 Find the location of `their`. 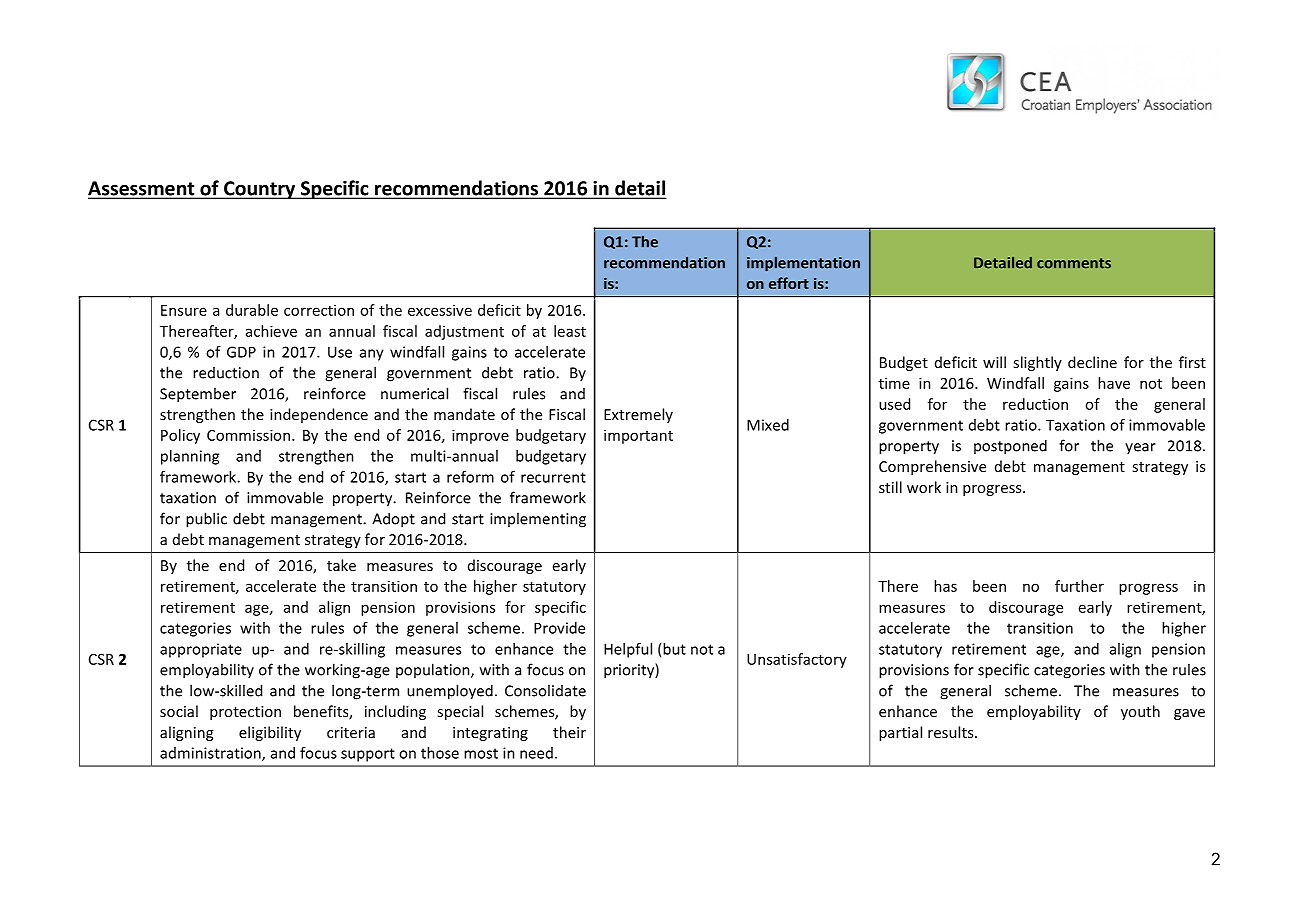

their is located at coordinates (569, 732).
